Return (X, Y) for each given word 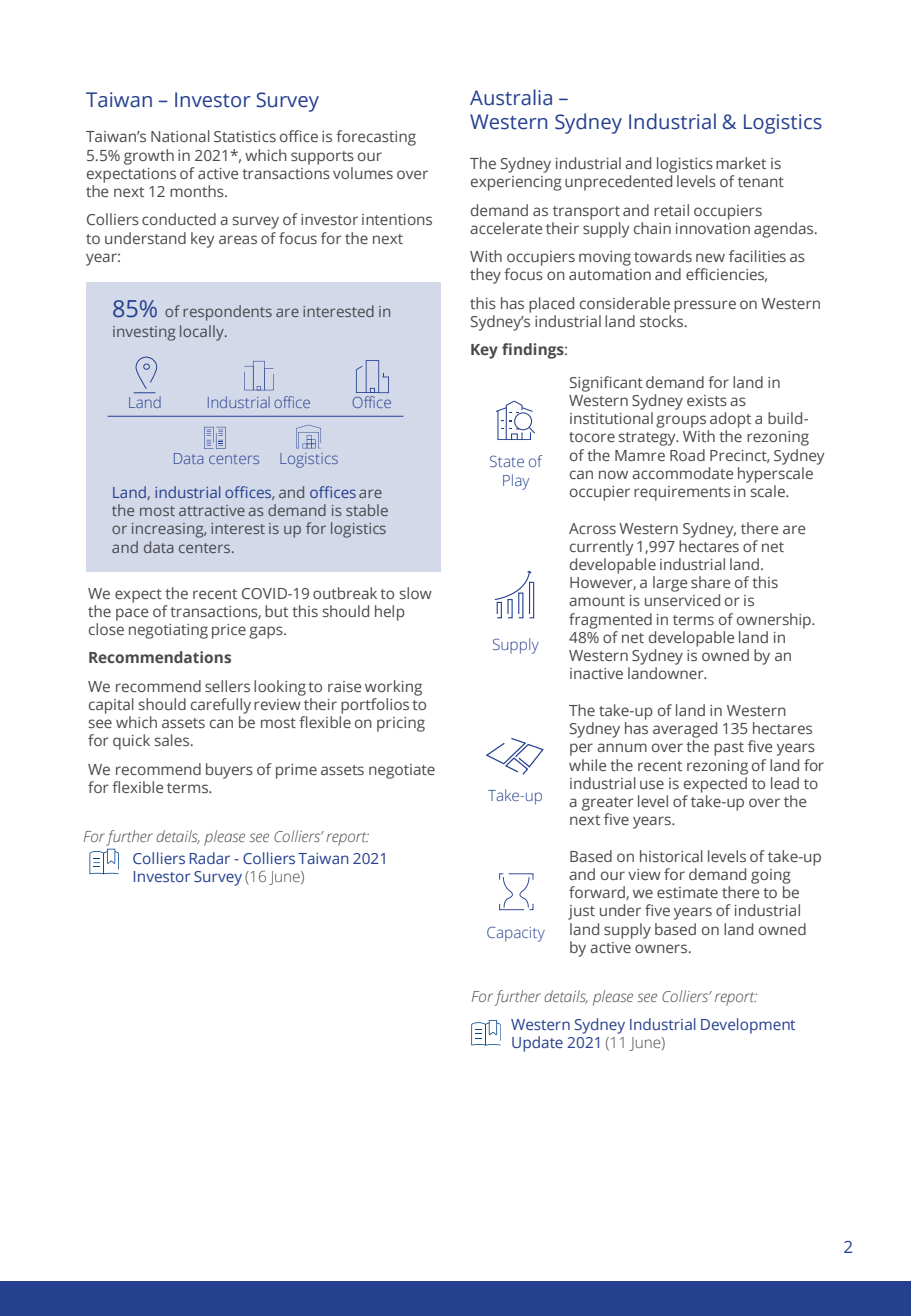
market (741, 163)
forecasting (376, 138)
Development (748, 1026)
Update (537, 1044)
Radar (210, 858)
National (180, 136)
